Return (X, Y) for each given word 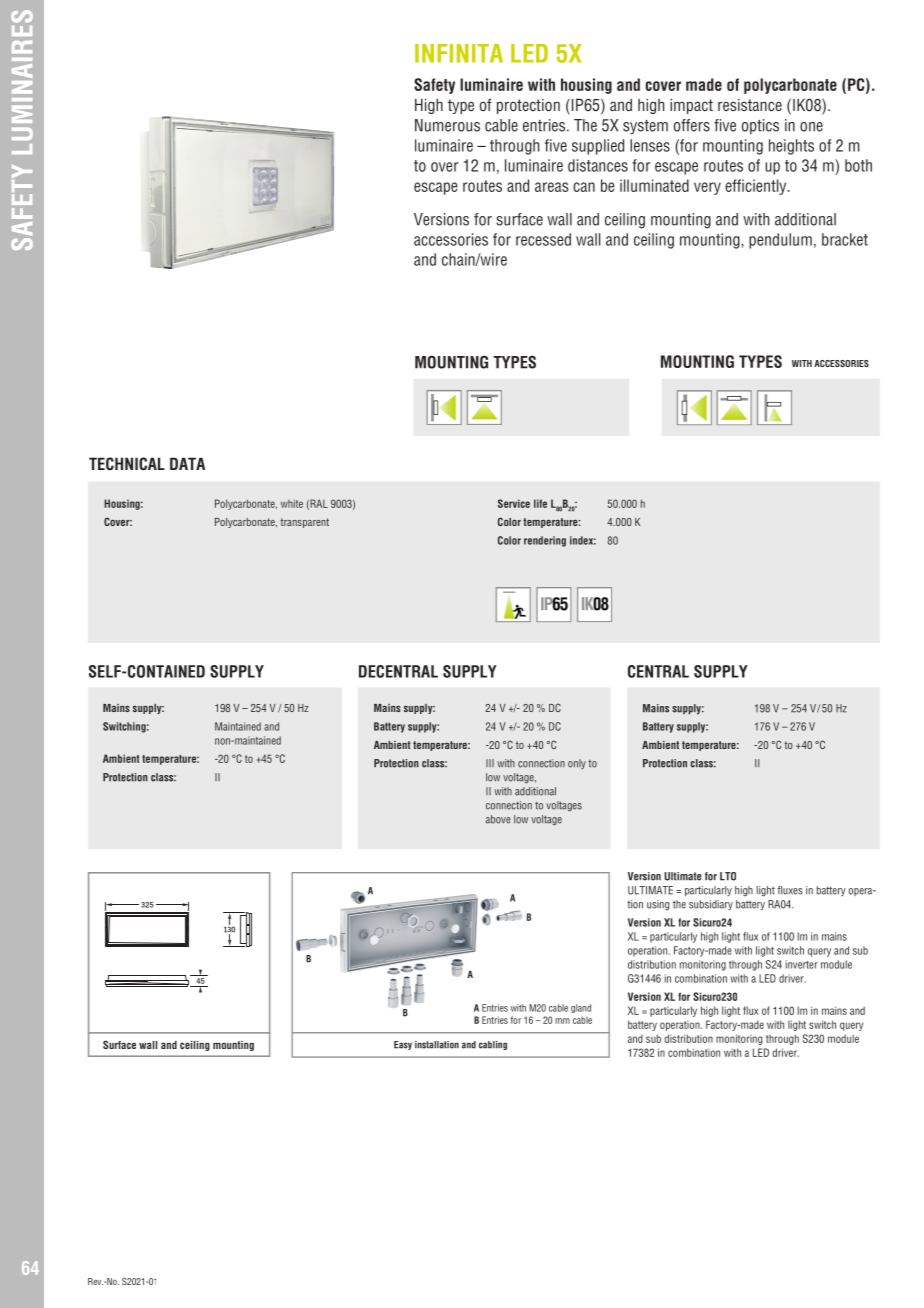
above (498, 819)
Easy (403, 1045)
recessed (543, 239)
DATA (187, 463)
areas (552, 187)
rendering (545, 541)
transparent (304, 523)
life (540, 503)
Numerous (447, 125)
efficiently (757, 187)
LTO (728, 876)
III (490, 763)
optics (760, 127)
